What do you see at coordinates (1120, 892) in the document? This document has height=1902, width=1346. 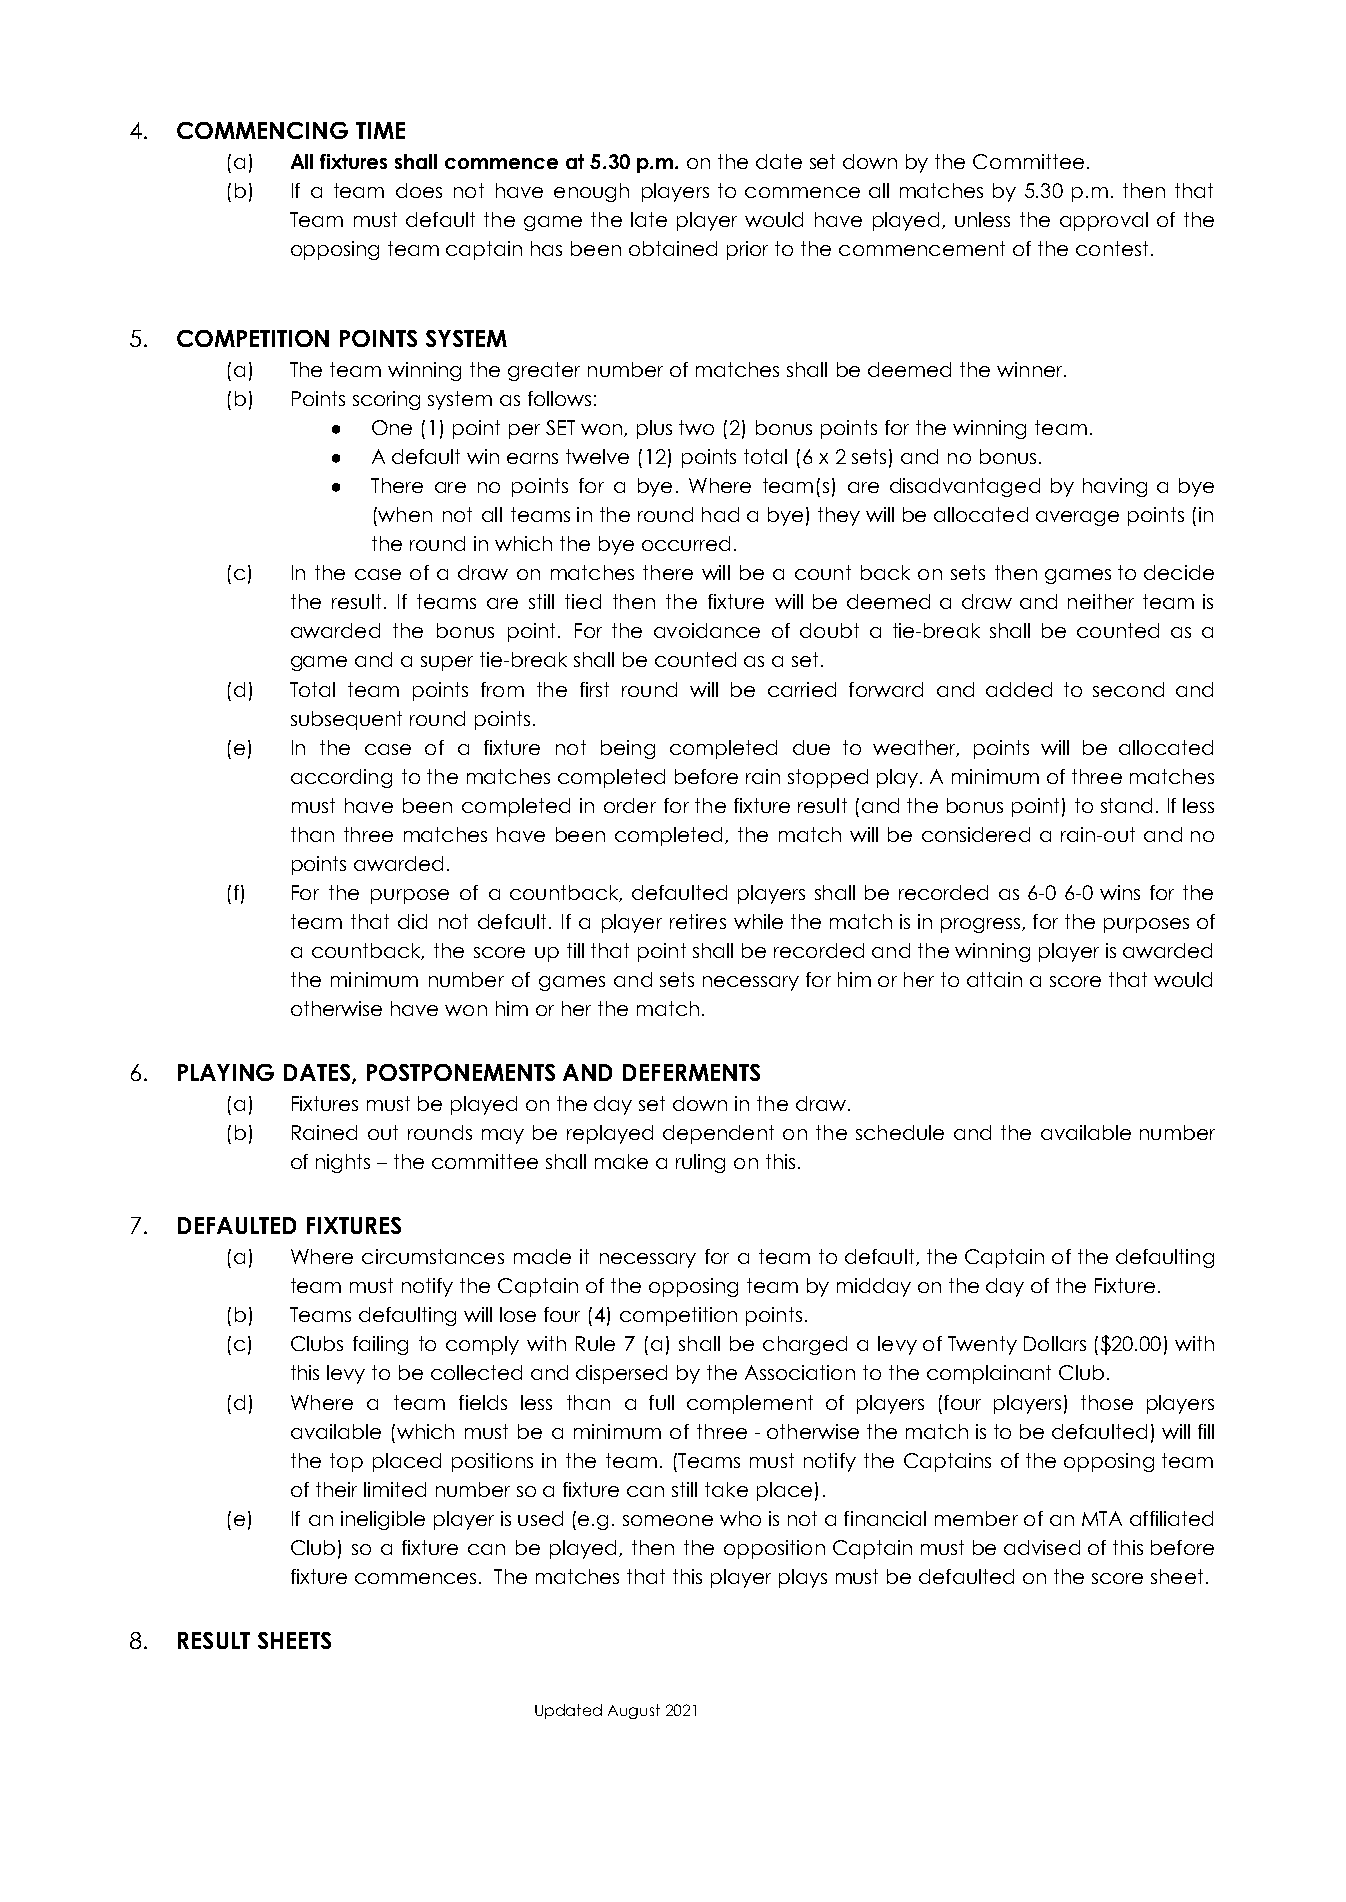 I see `wins` at bounding box center [1120, 892].
